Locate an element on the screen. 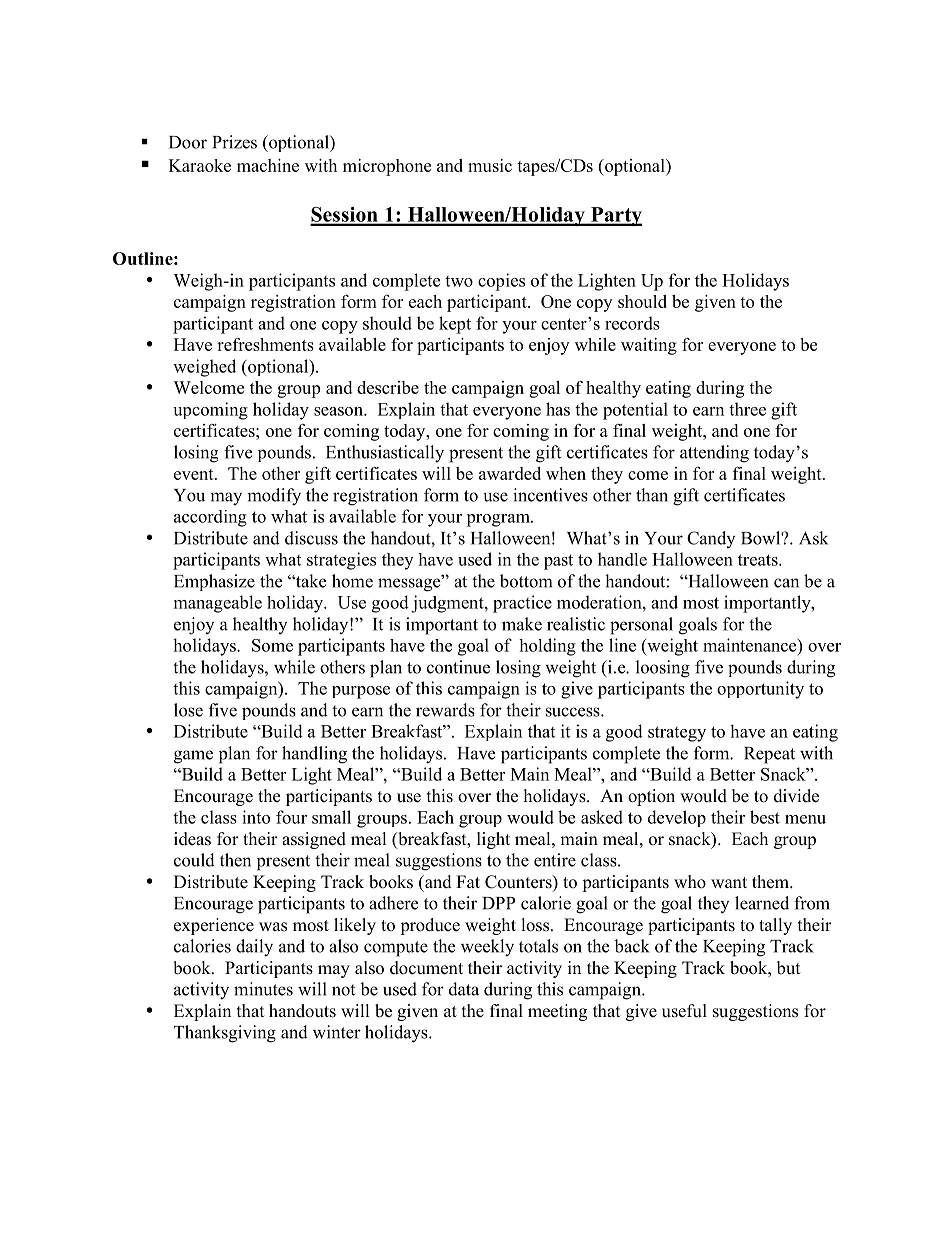 Image resolution: width=952 pixels, height=1233 pixels. machine is located at coordinates (268, 165).
